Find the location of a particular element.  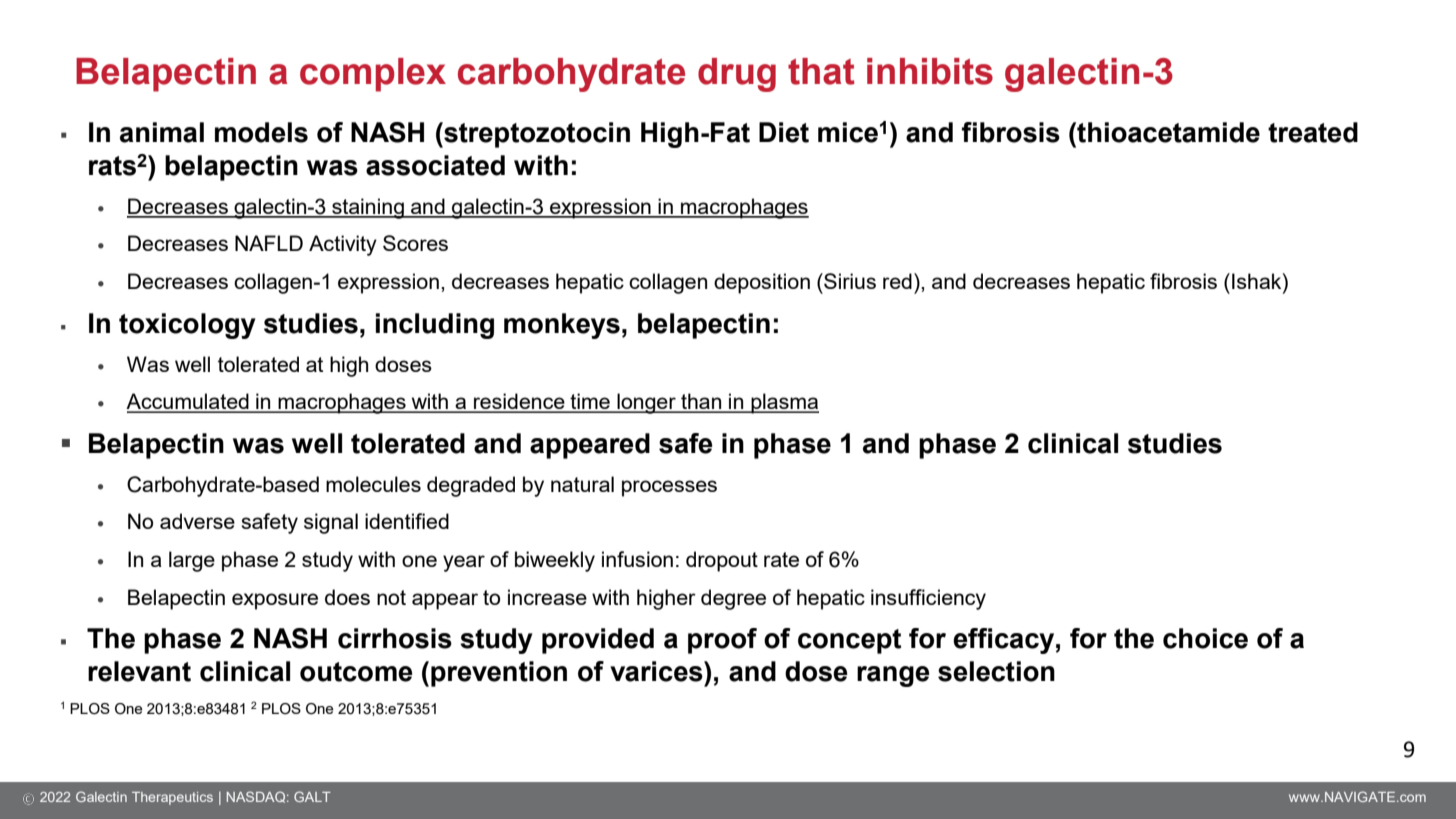

deposition is located at coordinates (762, 283).
